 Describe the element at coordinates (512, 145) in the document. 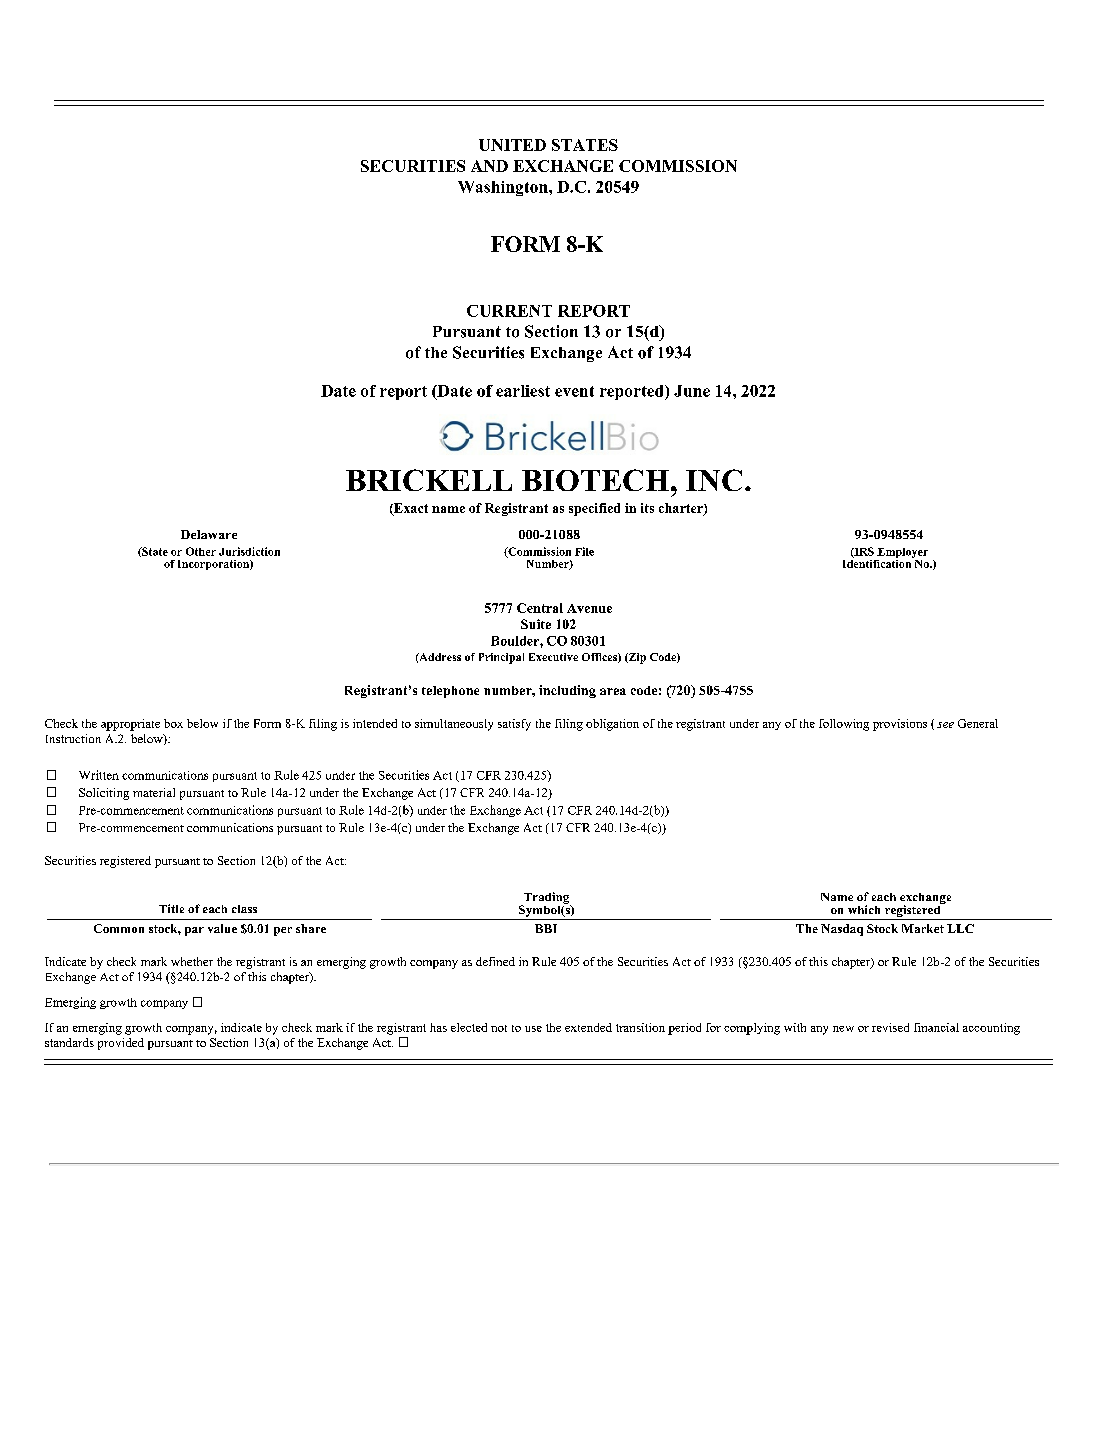

I see `UNITED` at that location.
